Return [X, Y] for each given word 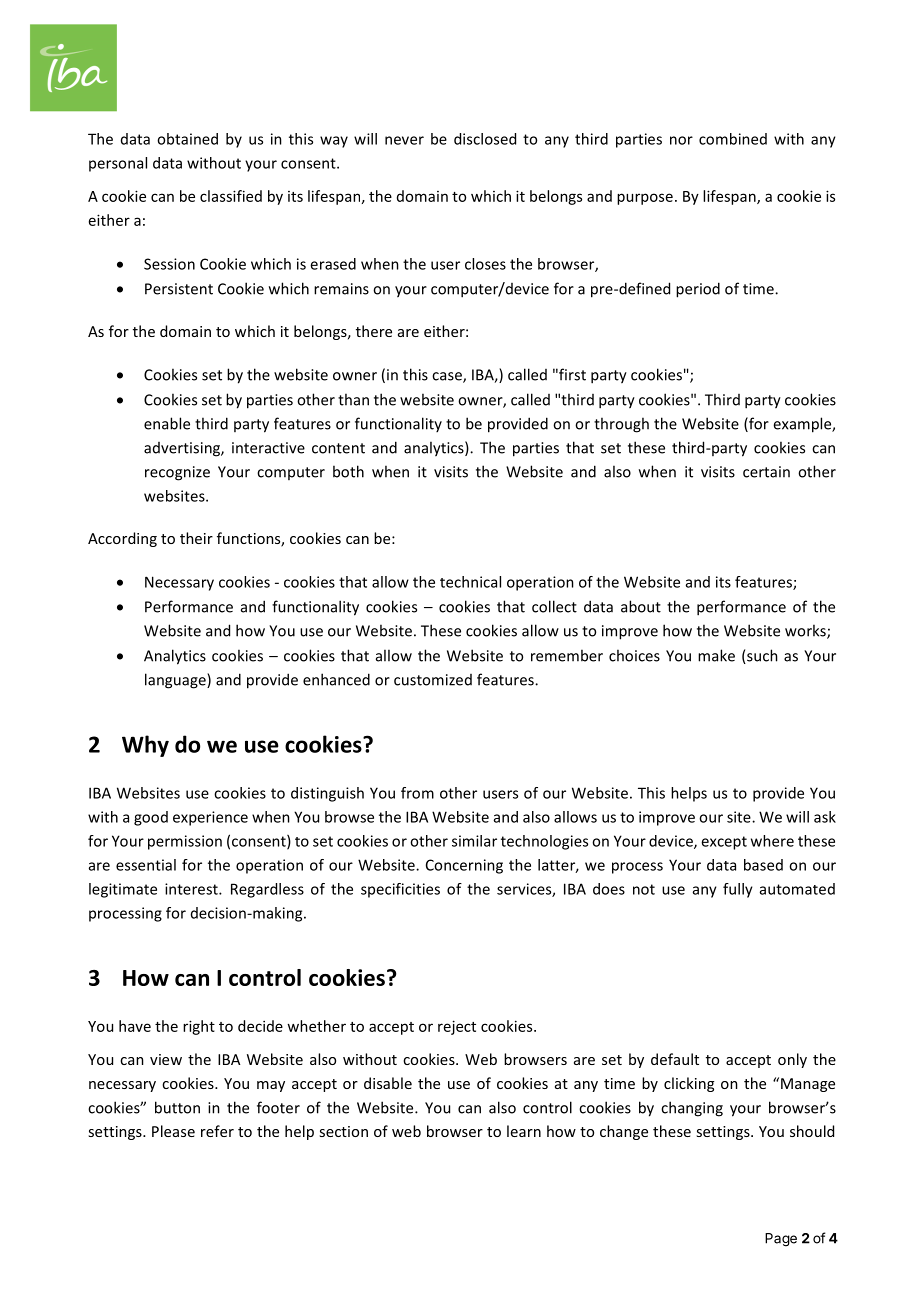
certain [766, 472]
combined [733, 139]
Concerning [464, 866]
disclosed [485, 139]
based [763, 865]
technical [470, 582]
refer [217, 1131]
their [196, 538]
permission [185, 842]
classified [231, 196]
